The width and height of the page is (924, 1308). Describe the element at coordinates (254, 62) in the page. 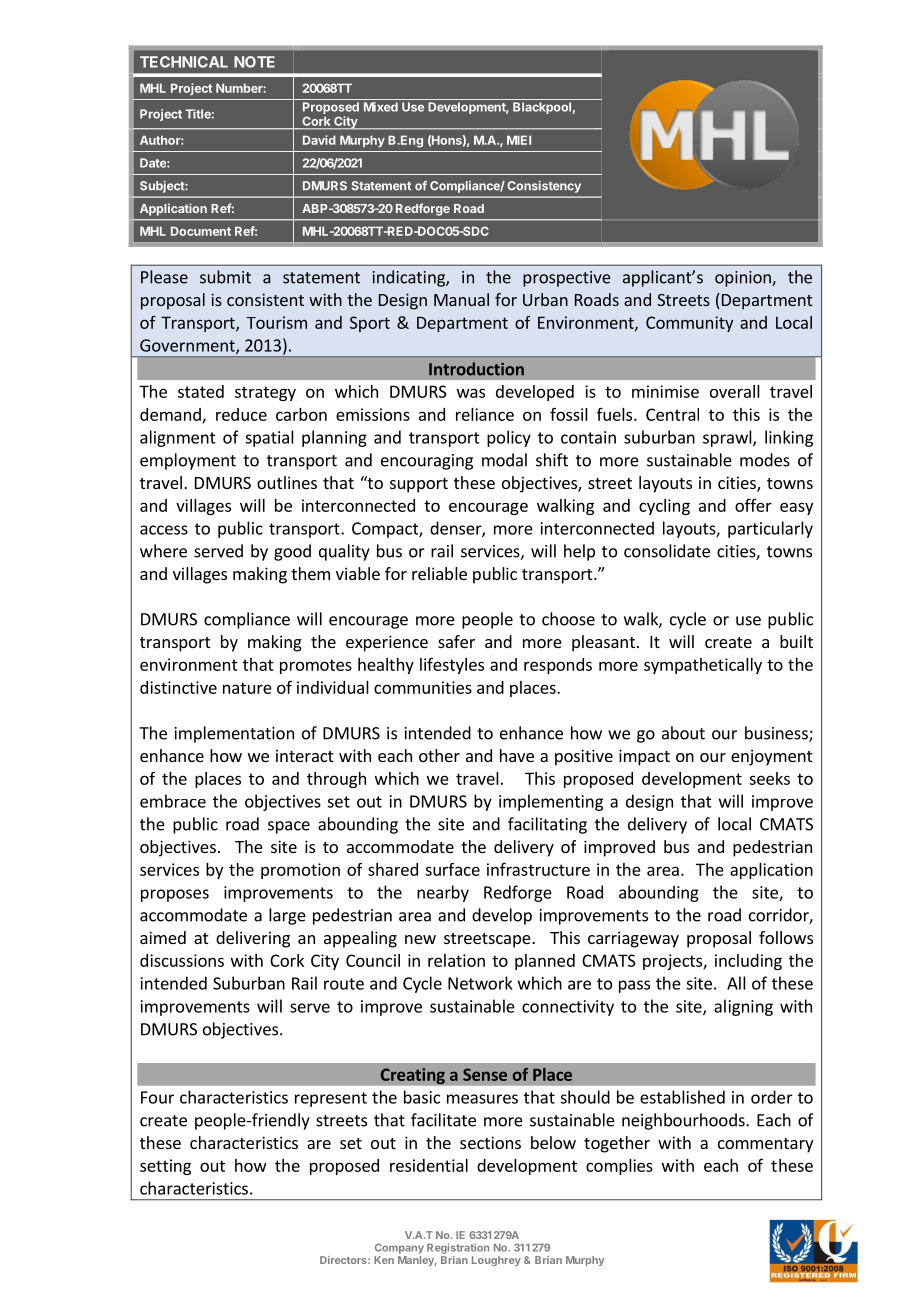

I see `NOTE` at that location.
